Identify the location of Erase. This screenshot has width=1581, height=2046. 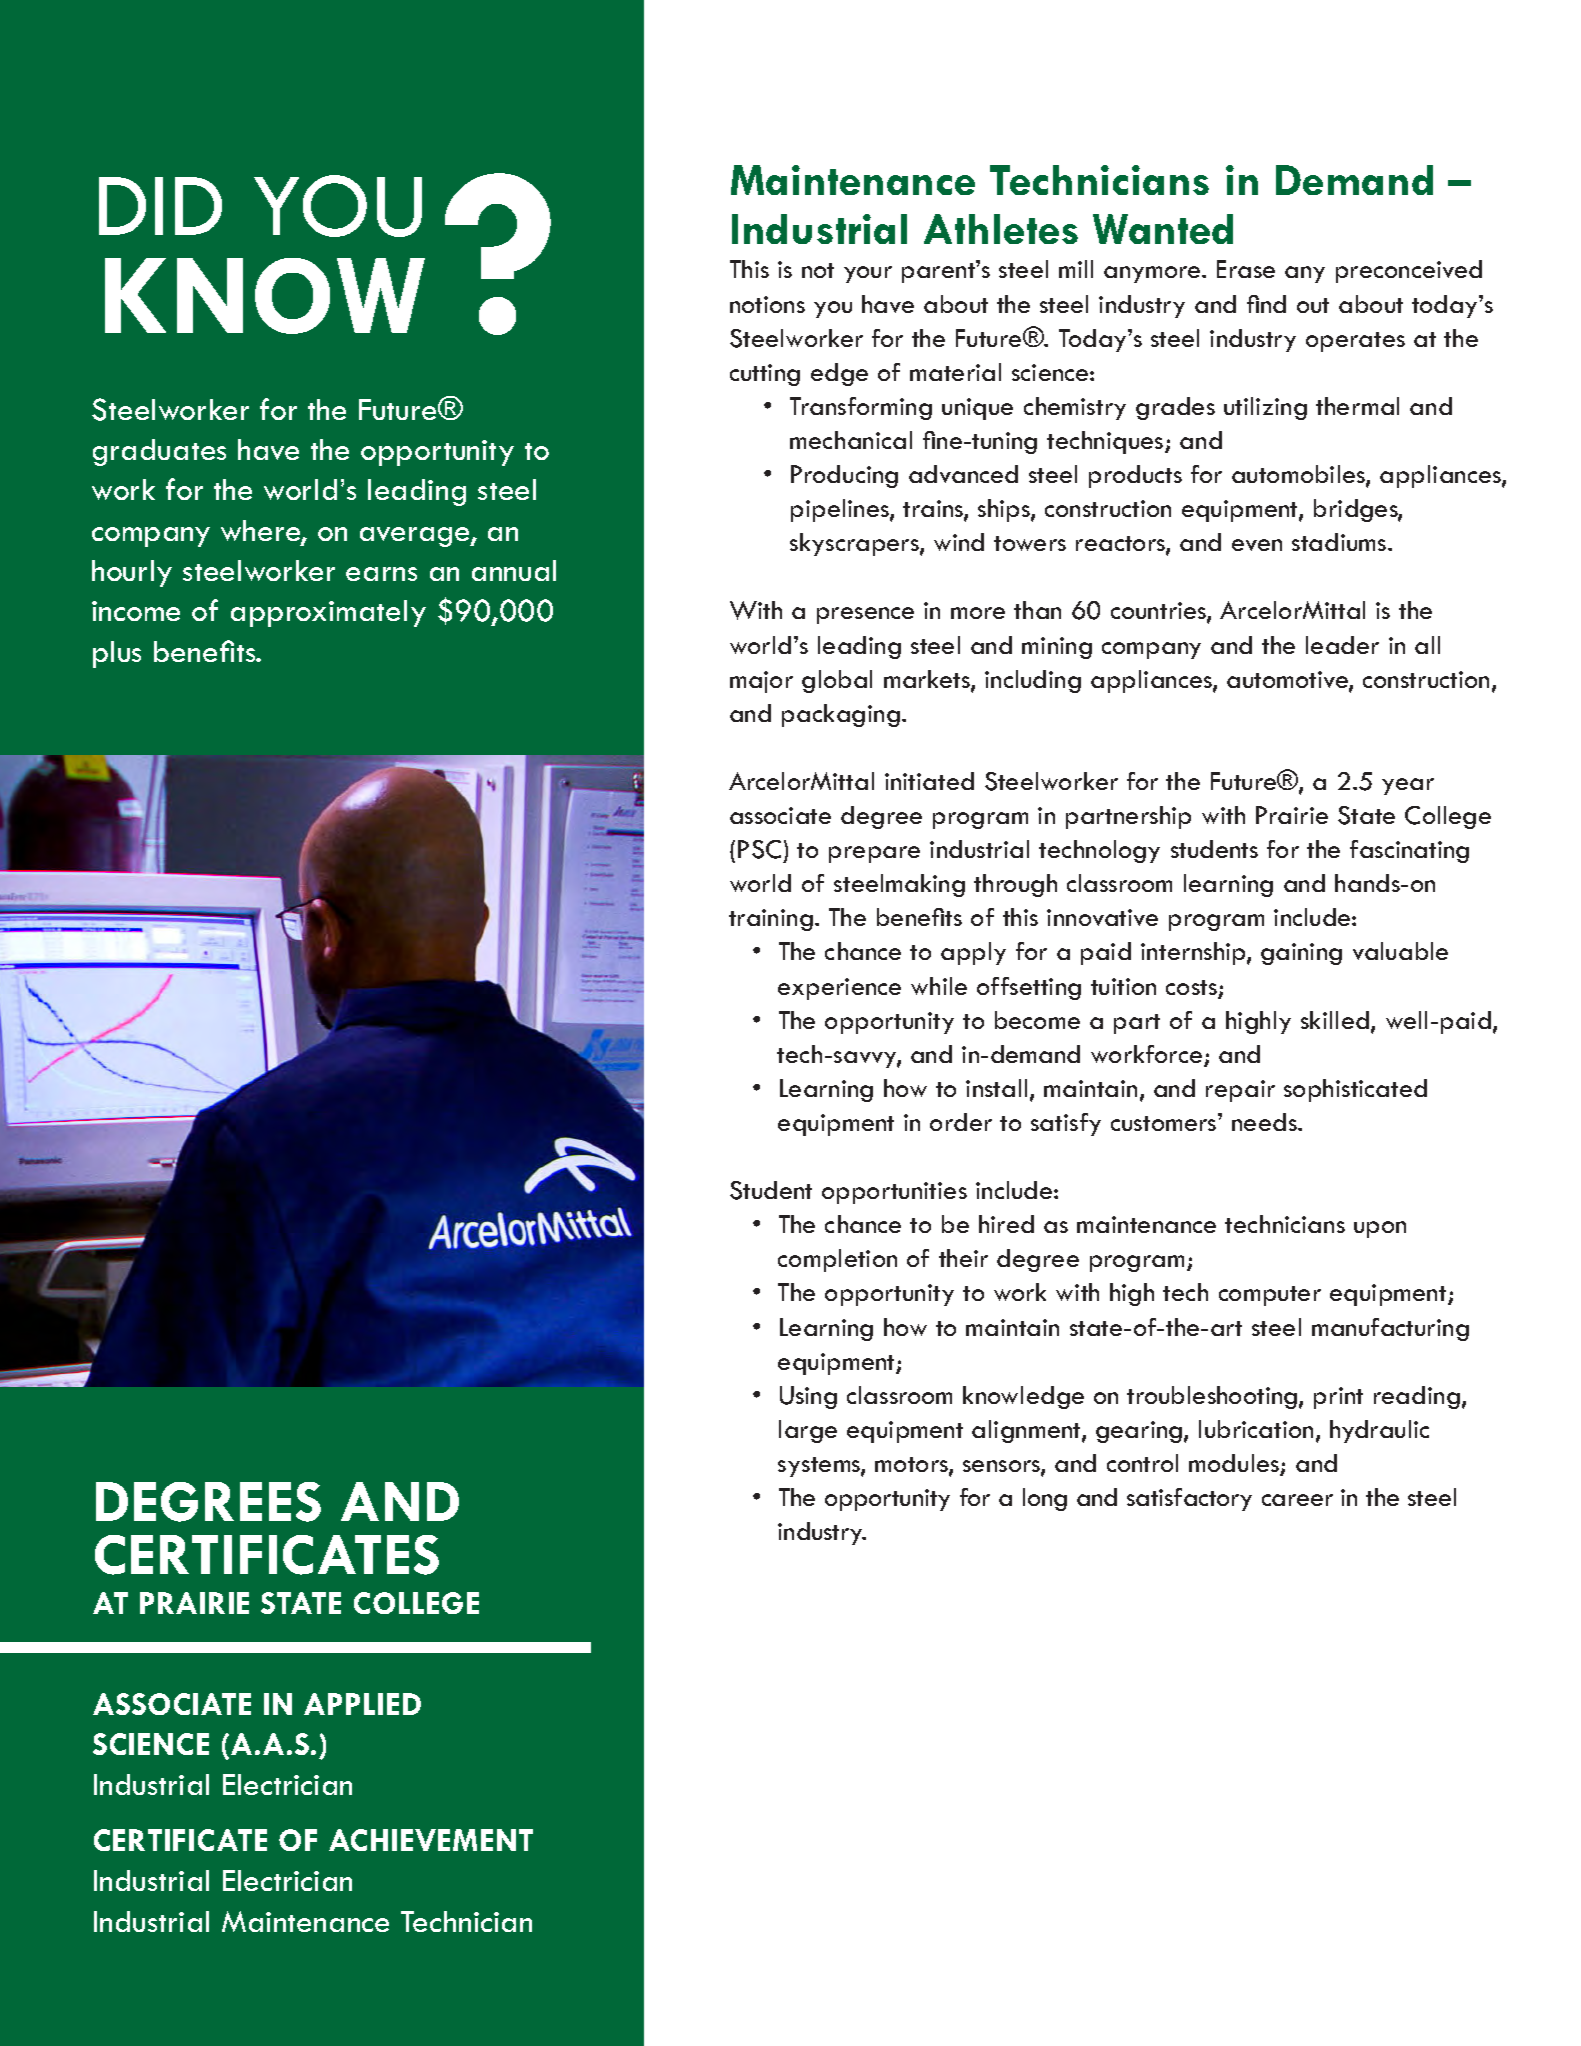
(1246, 269).
